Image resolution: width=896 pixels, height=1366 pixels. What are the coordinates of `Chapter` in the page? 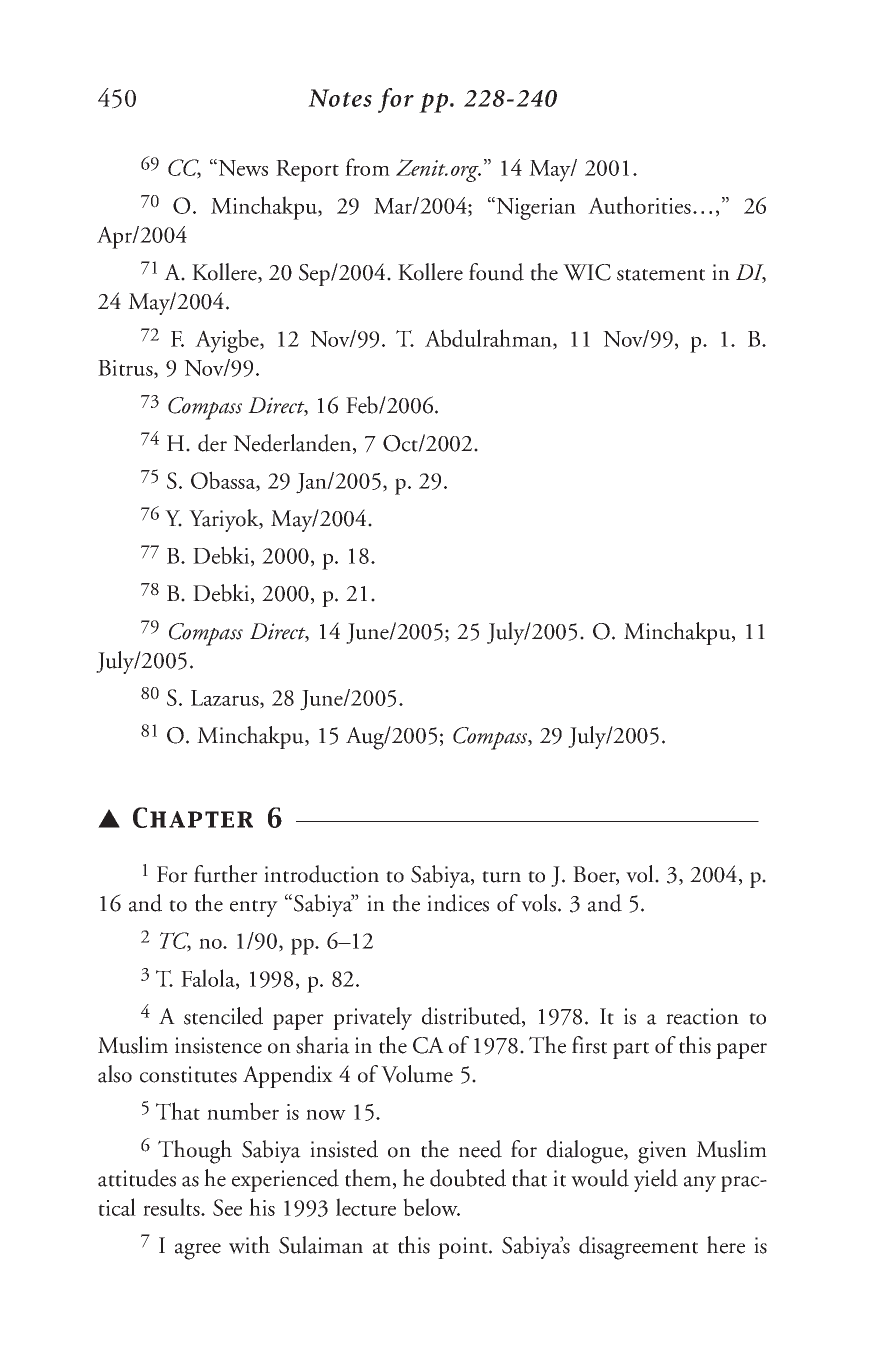 It's located at (193, 817).
